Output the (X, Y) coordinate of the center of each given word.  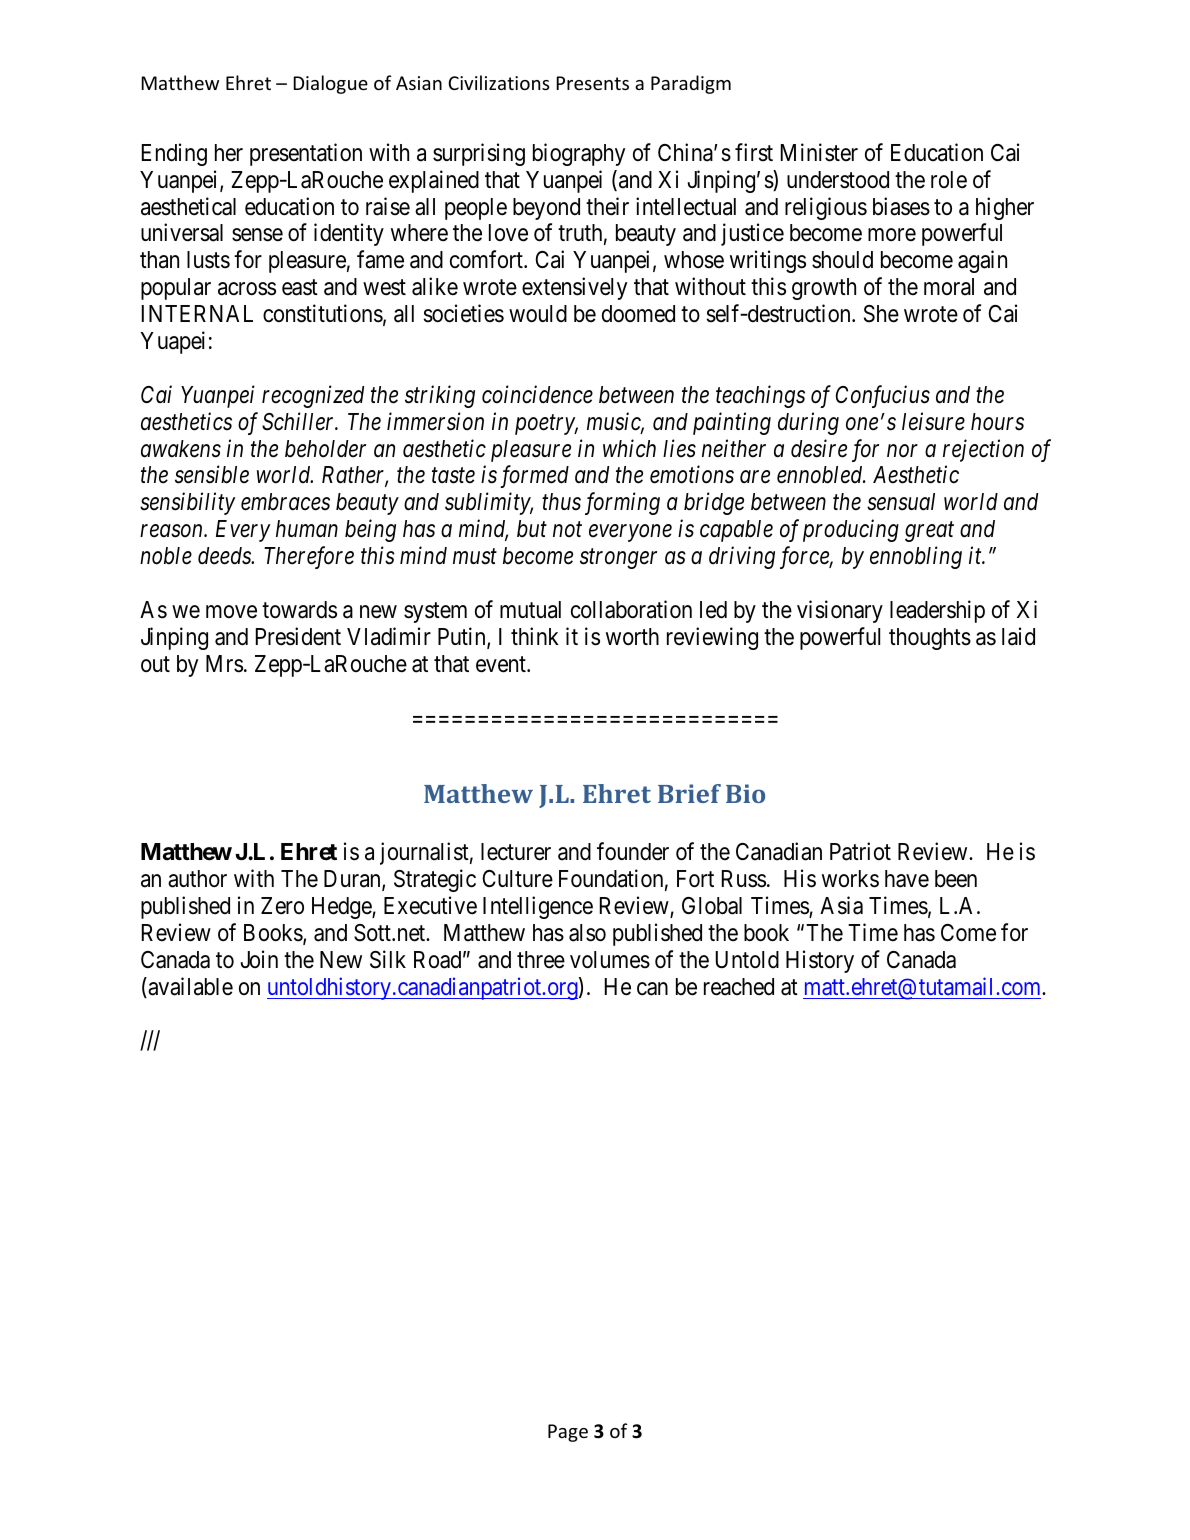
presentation (306, 154)
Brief (689, 793)
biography (579, 154)
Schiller (299, 421)
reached (739, 987)
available (189, 987)
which (629, 448)
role (949, 180)
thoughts (930, 639)
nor (902, 451)
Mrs (224, 664)
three (541, 960)
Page (568, 1433)
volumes (610, 960)
